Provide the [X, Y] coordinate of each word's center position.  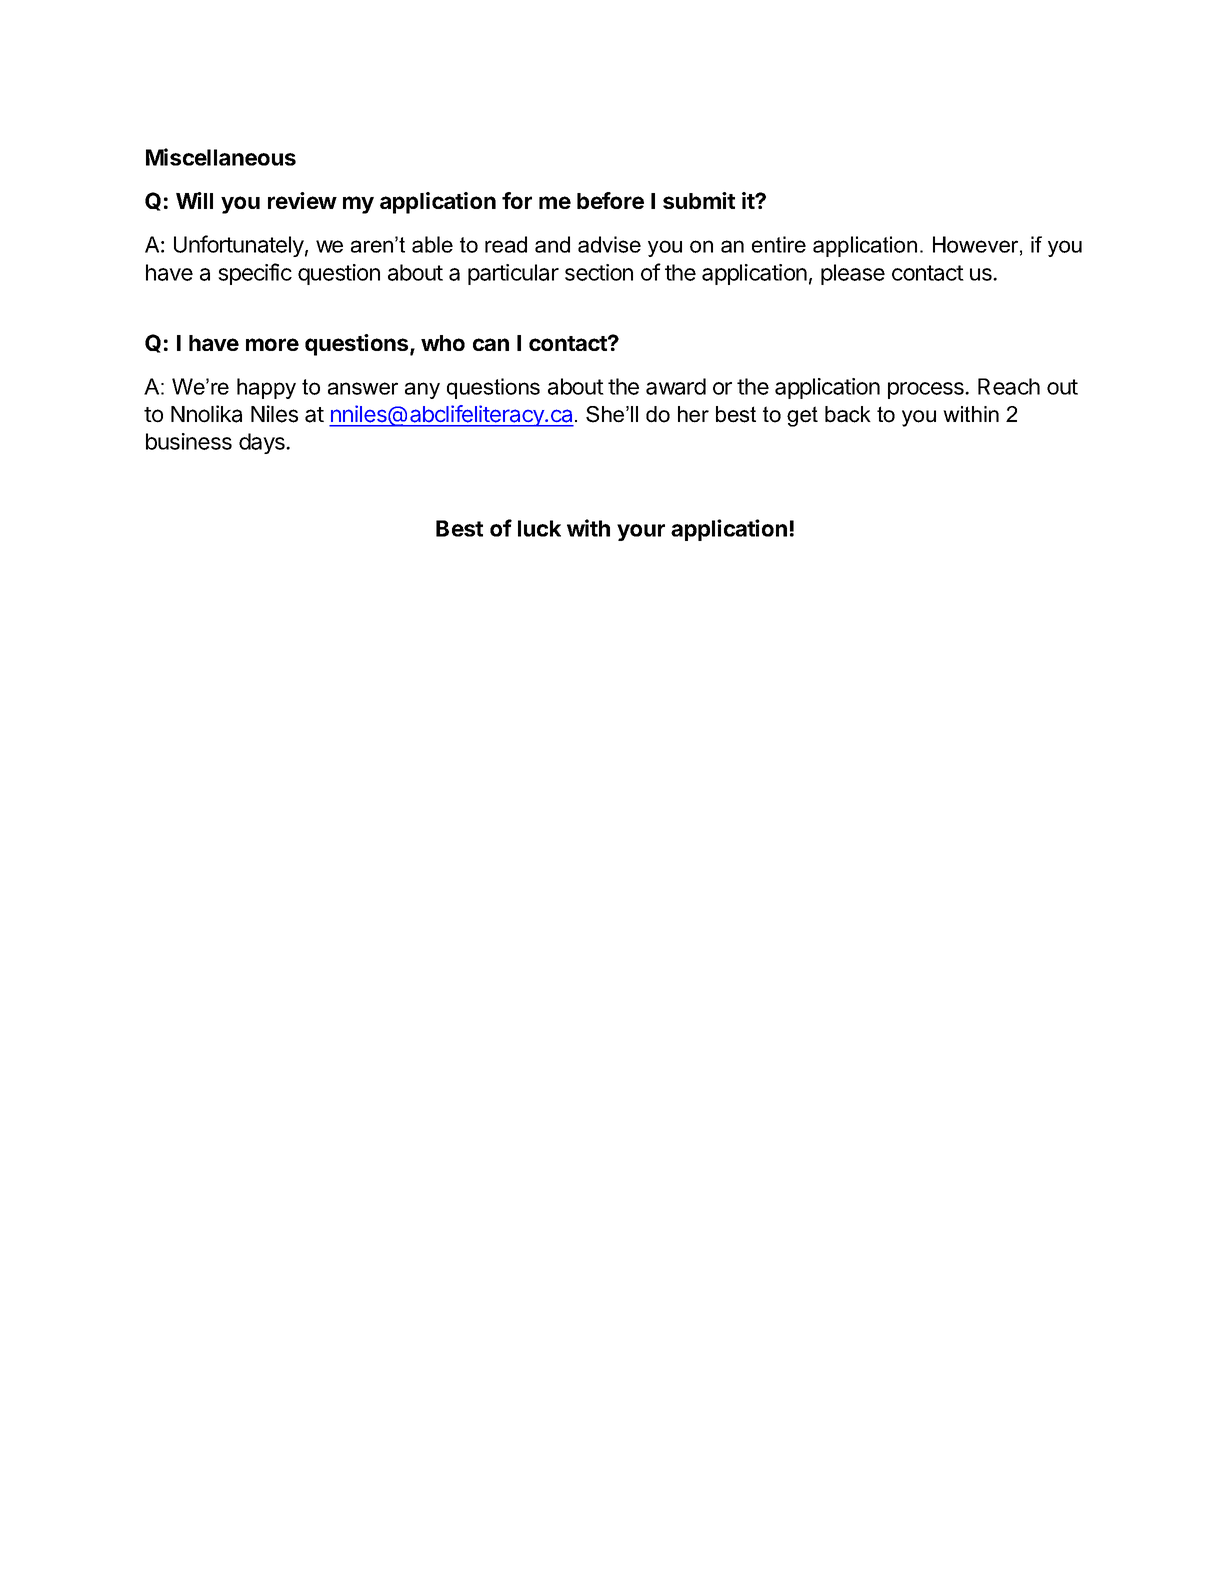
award [676, 386]
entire [779, 244]
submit [699, 200]
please [853, 274]
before [610, 200]
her [693, 414]
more [272, 344]
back [848, 414]
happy [266, 388]
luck [539, 528]
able [432, 244]
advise [609, 244]
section [599, 272]
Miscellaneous [221, 157]
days [263, 443]
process [927, 390]
